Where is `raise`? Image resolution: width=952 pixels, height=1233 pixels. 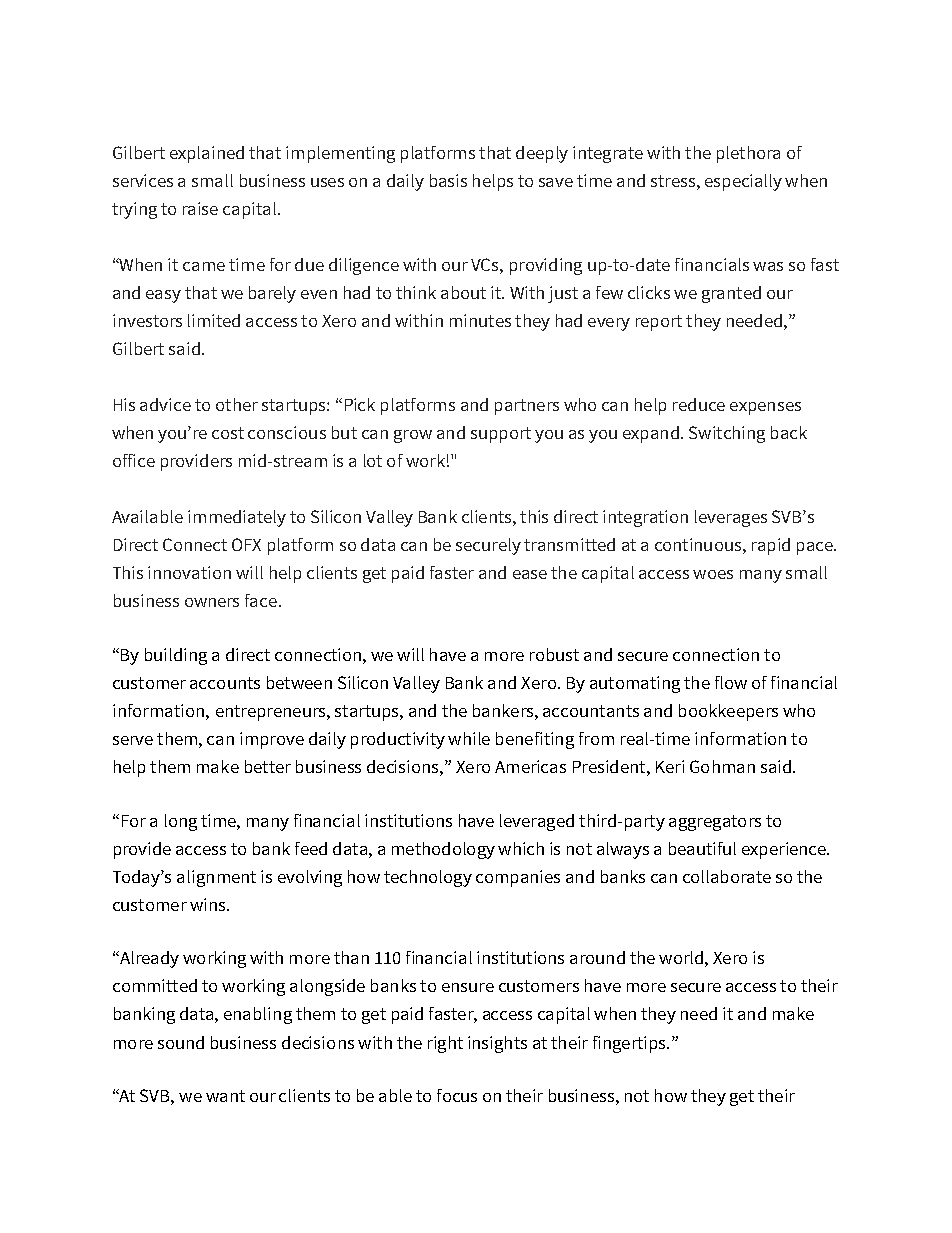 raise is located at coordinates (200, 208).
